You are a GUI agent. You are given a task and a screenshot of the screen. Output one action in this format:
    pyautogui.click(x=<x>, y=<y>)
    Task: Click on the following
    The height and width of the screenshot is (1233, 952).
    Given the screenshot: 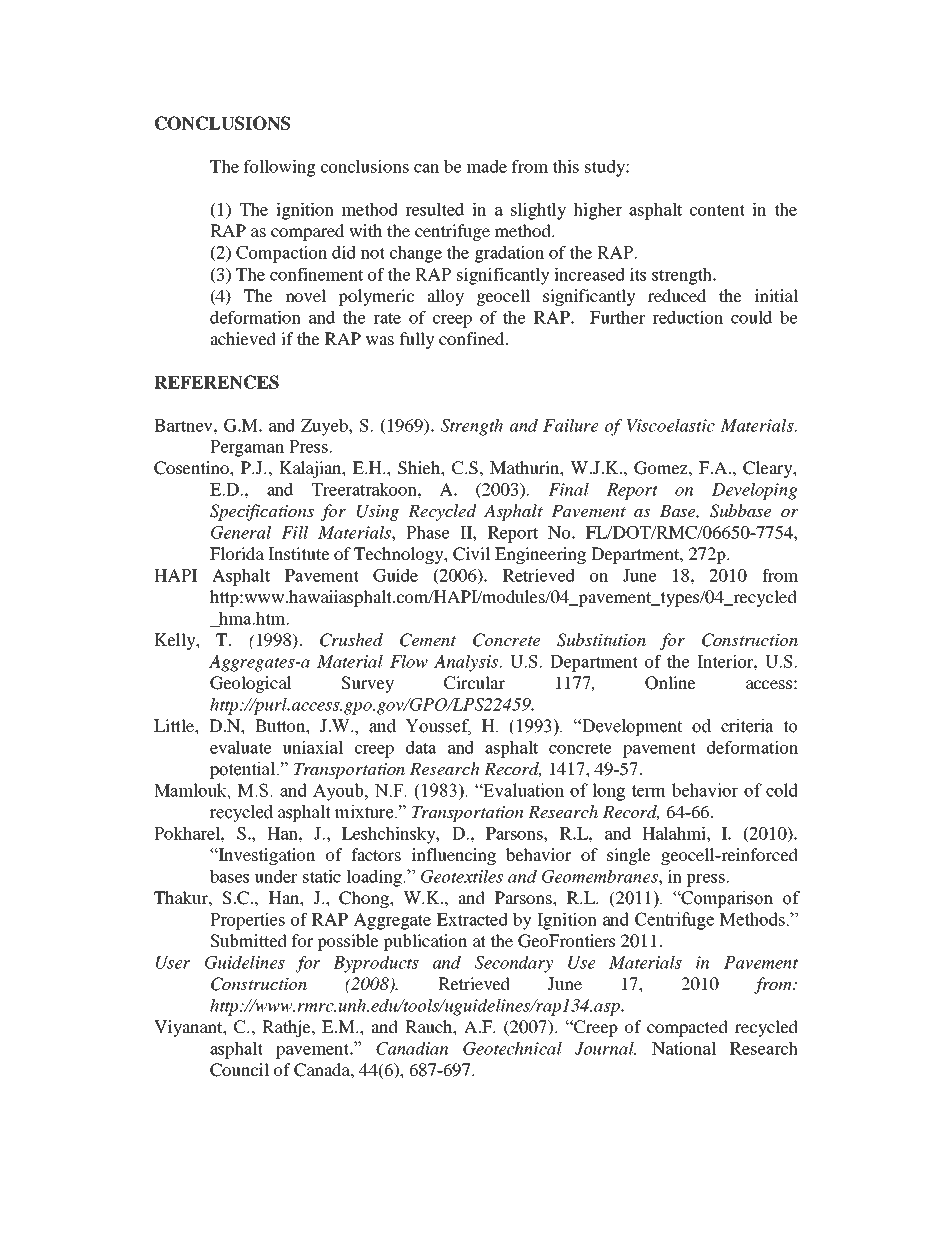 What is the action you would take?
    pyautogui.click(x=280, y=168)
